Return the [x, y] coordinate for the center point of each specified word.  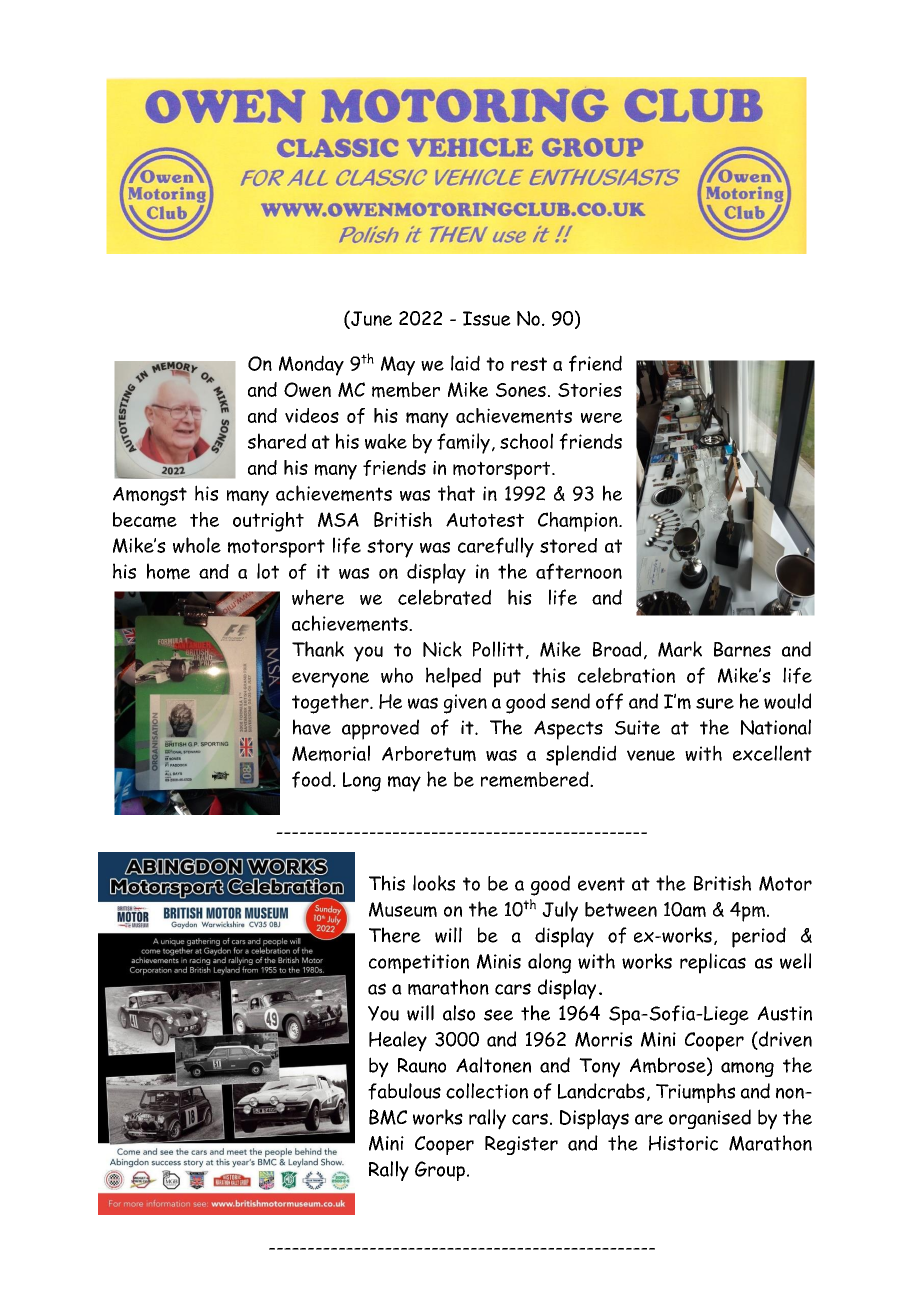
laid [465, 363]
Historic [683, 1143]
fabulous [404, 1091]
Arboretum [429, 754]
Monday [311, 365]
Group [440, 1171]
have [312, 727]
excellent [772, 753]
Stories [590, 390]
